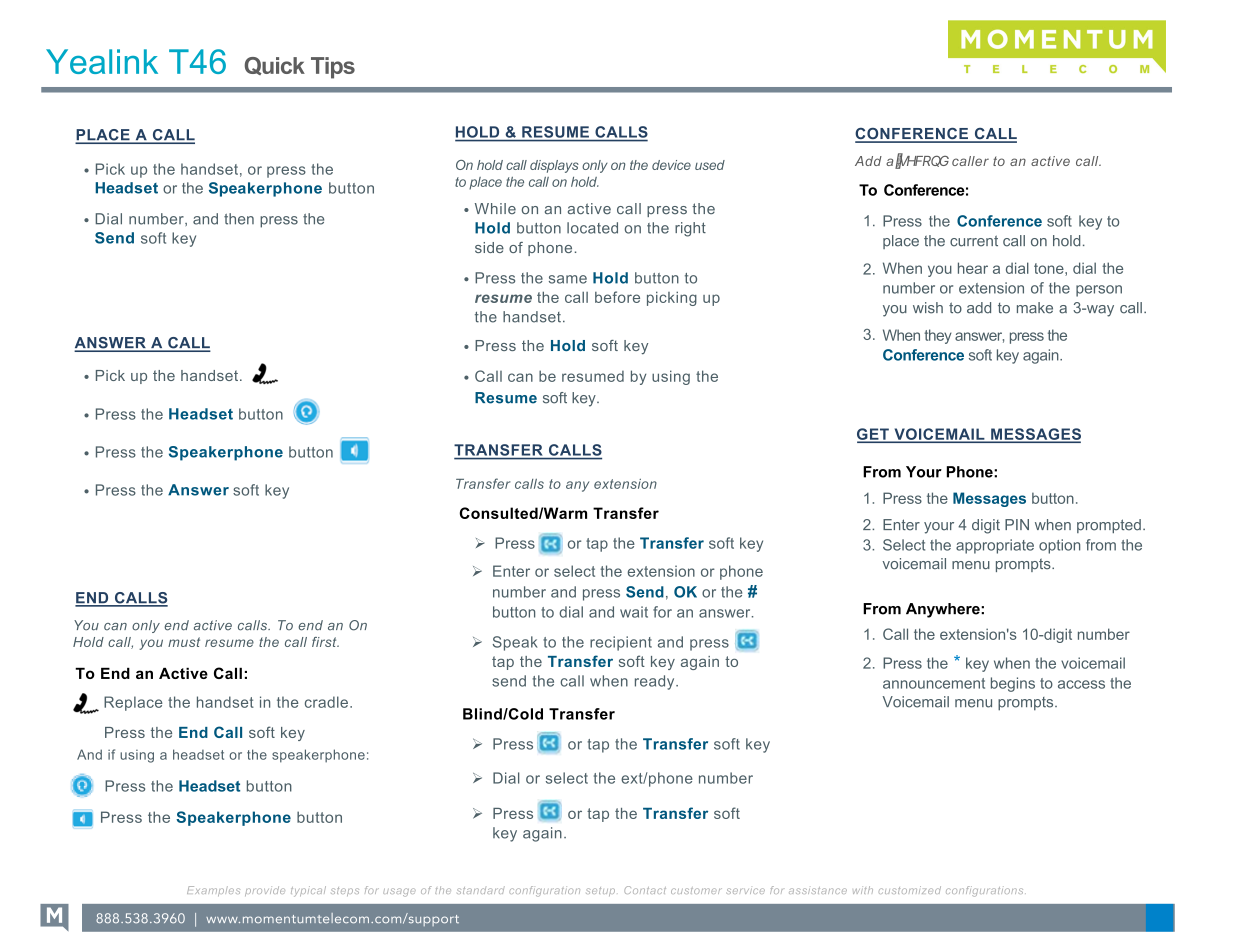  What do you see at coordinates (874, 435) in the screenshot?
I see `GET` at bounding box center [874, 435].
